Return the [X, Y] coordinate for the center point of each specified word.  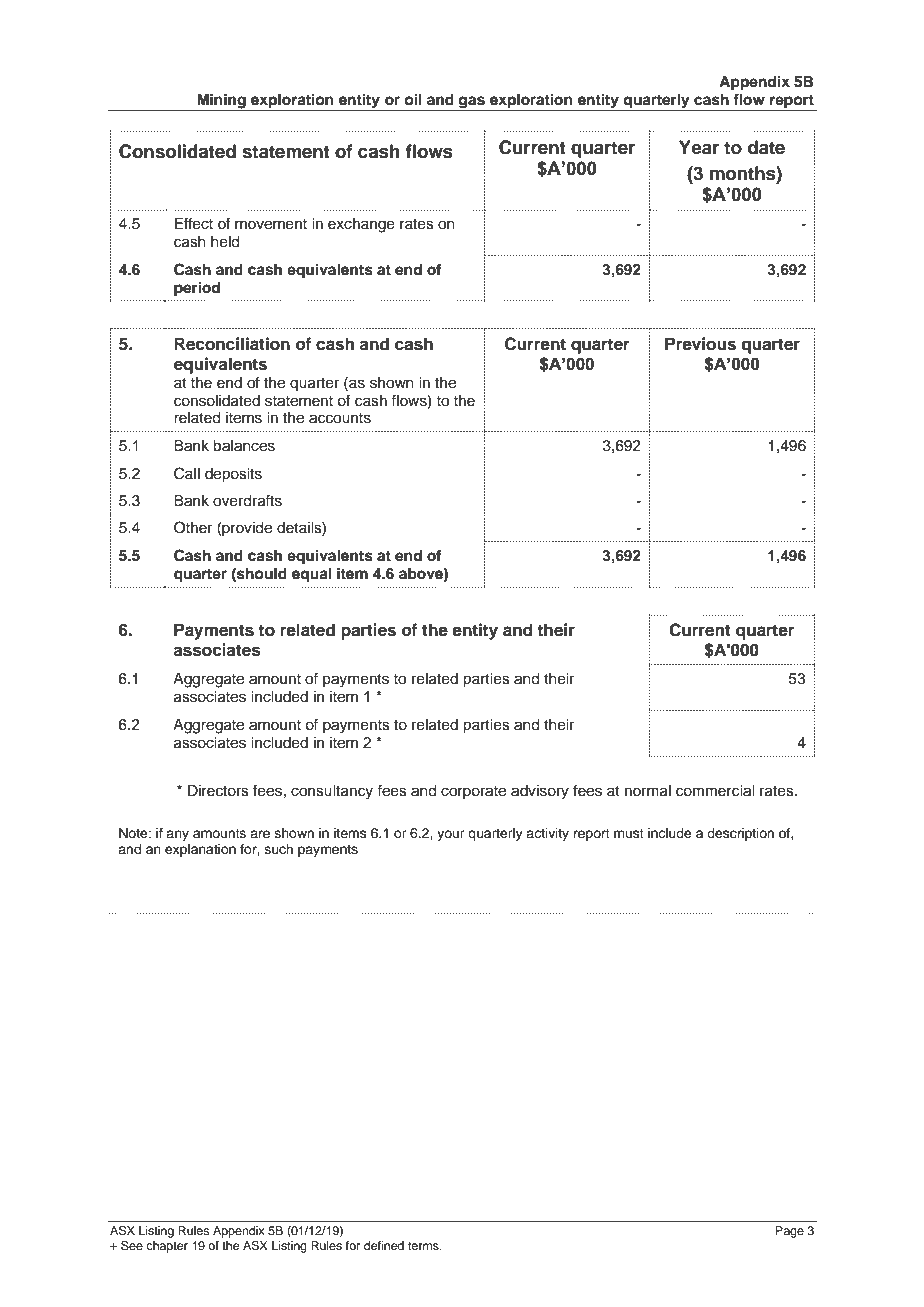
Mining [221, 102]
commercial [715, 791]
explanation [200, 850]
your [451, 835]
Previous [700, 344]
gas [472, 103]
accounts [340, 418]
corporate [473, 792]
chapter [167, 1247]
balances [244, 446]
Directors [218, 791]
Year [699, 147]
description [740, 834]
